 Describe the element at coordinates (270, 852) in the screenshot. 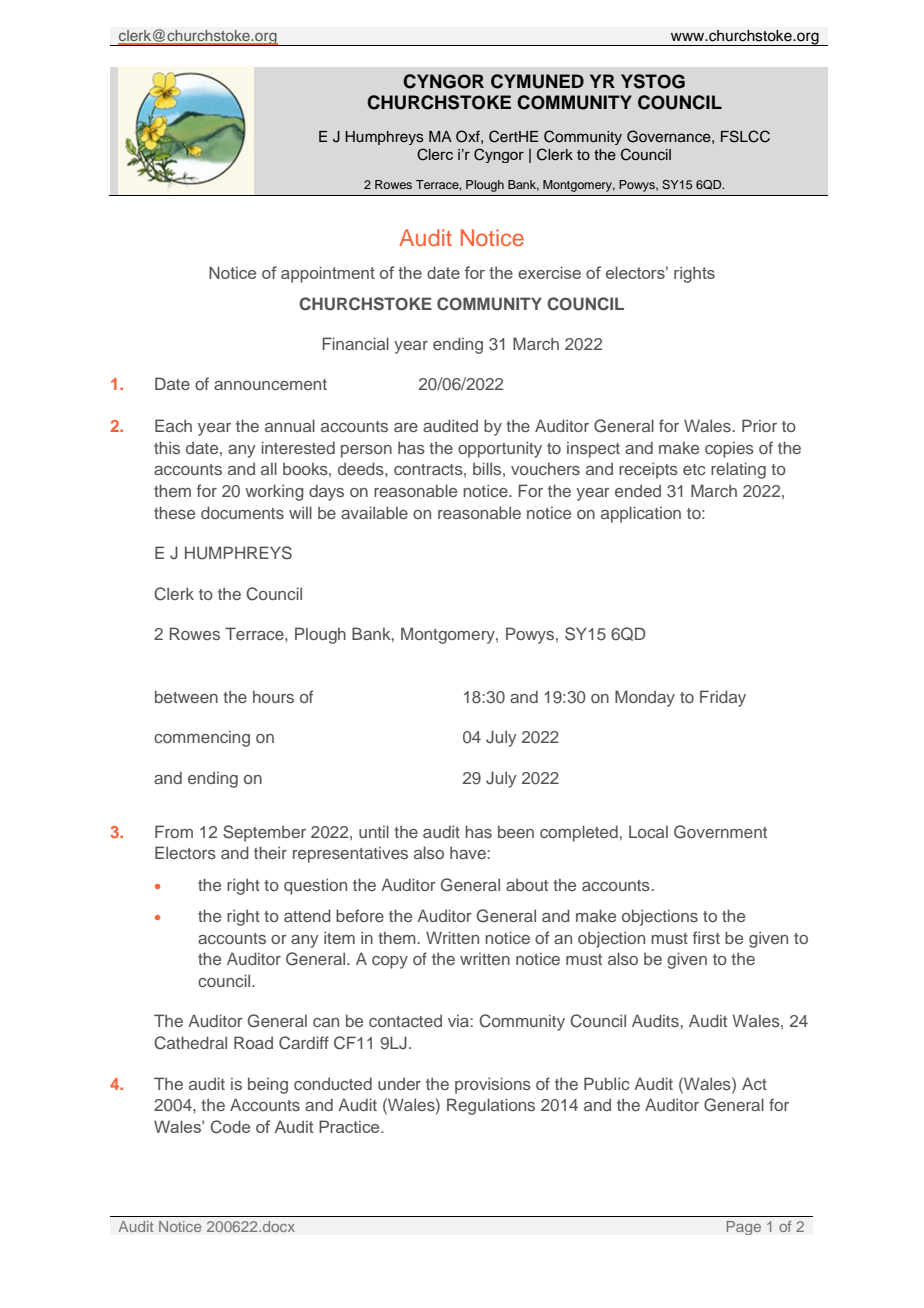

I see `their` at that location.
